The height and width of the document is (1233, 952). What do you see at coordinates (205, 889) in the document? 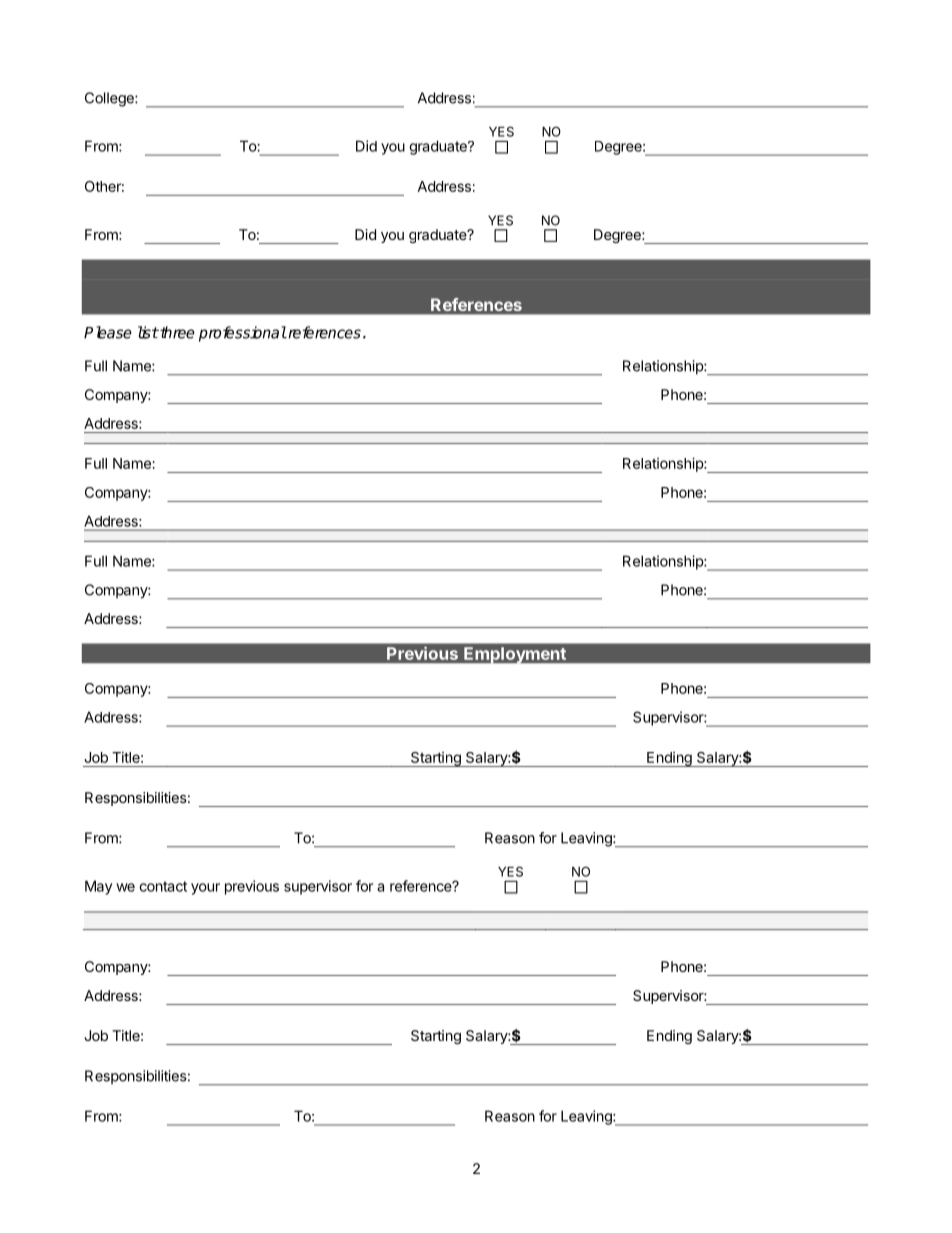
I see `your` at bounding box center [205, 889].
